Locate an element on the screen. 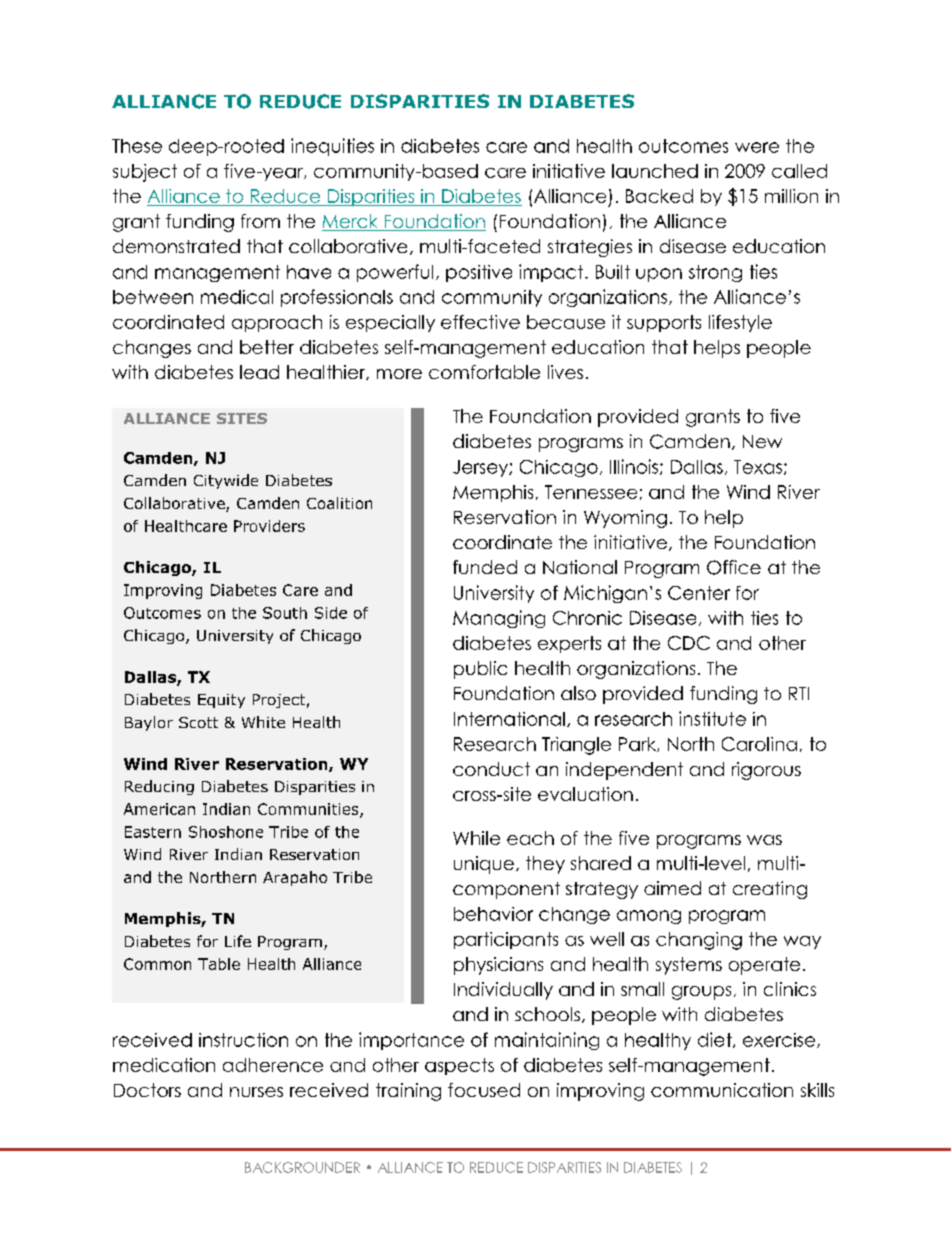 The width and height of the screenshot is (952, 1233). rigorous is located at coordinates (766, 771).
